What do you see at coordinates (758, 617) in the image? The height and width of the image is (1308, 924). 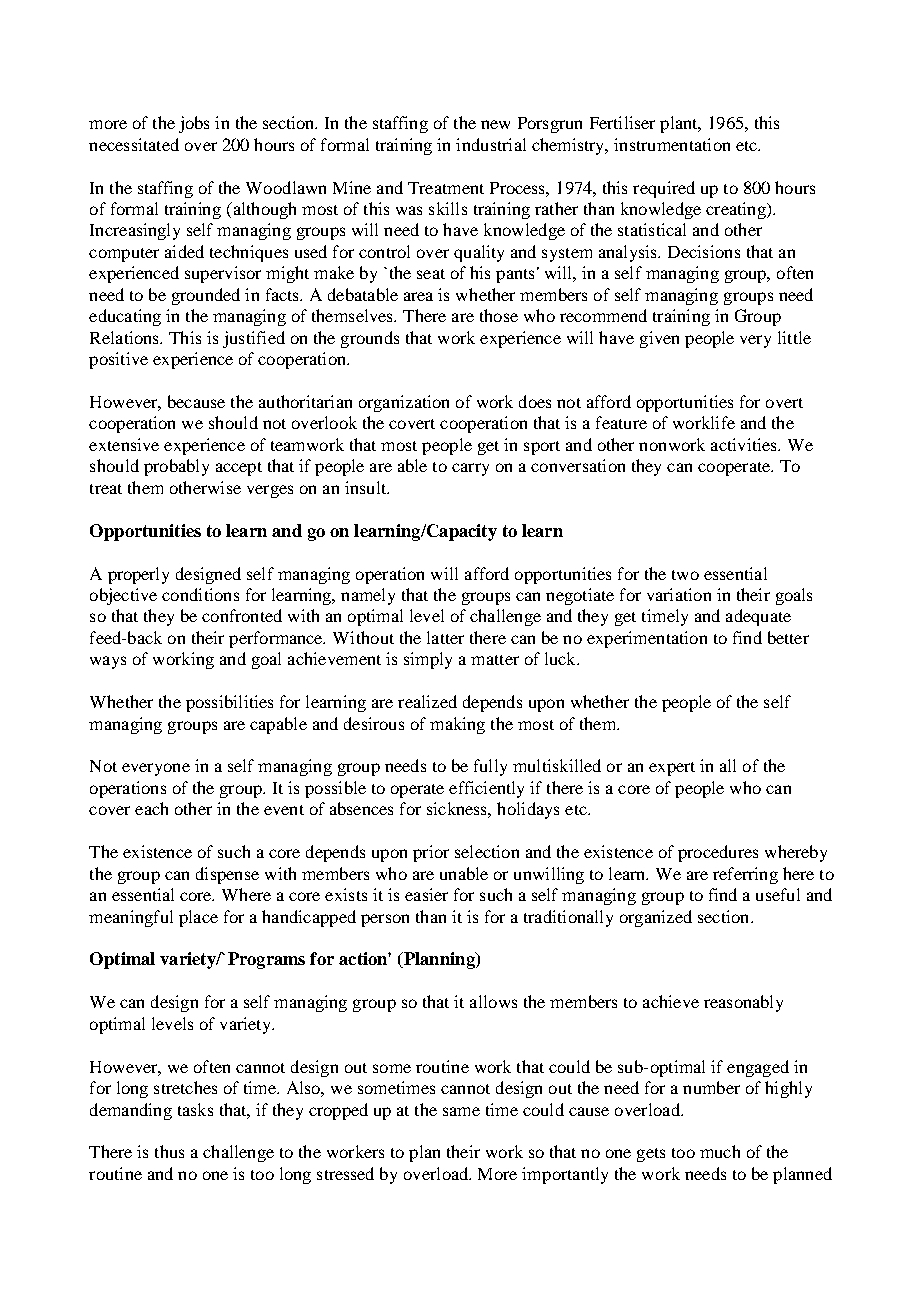 I see `adequate` at bounding box center [758, 617].
